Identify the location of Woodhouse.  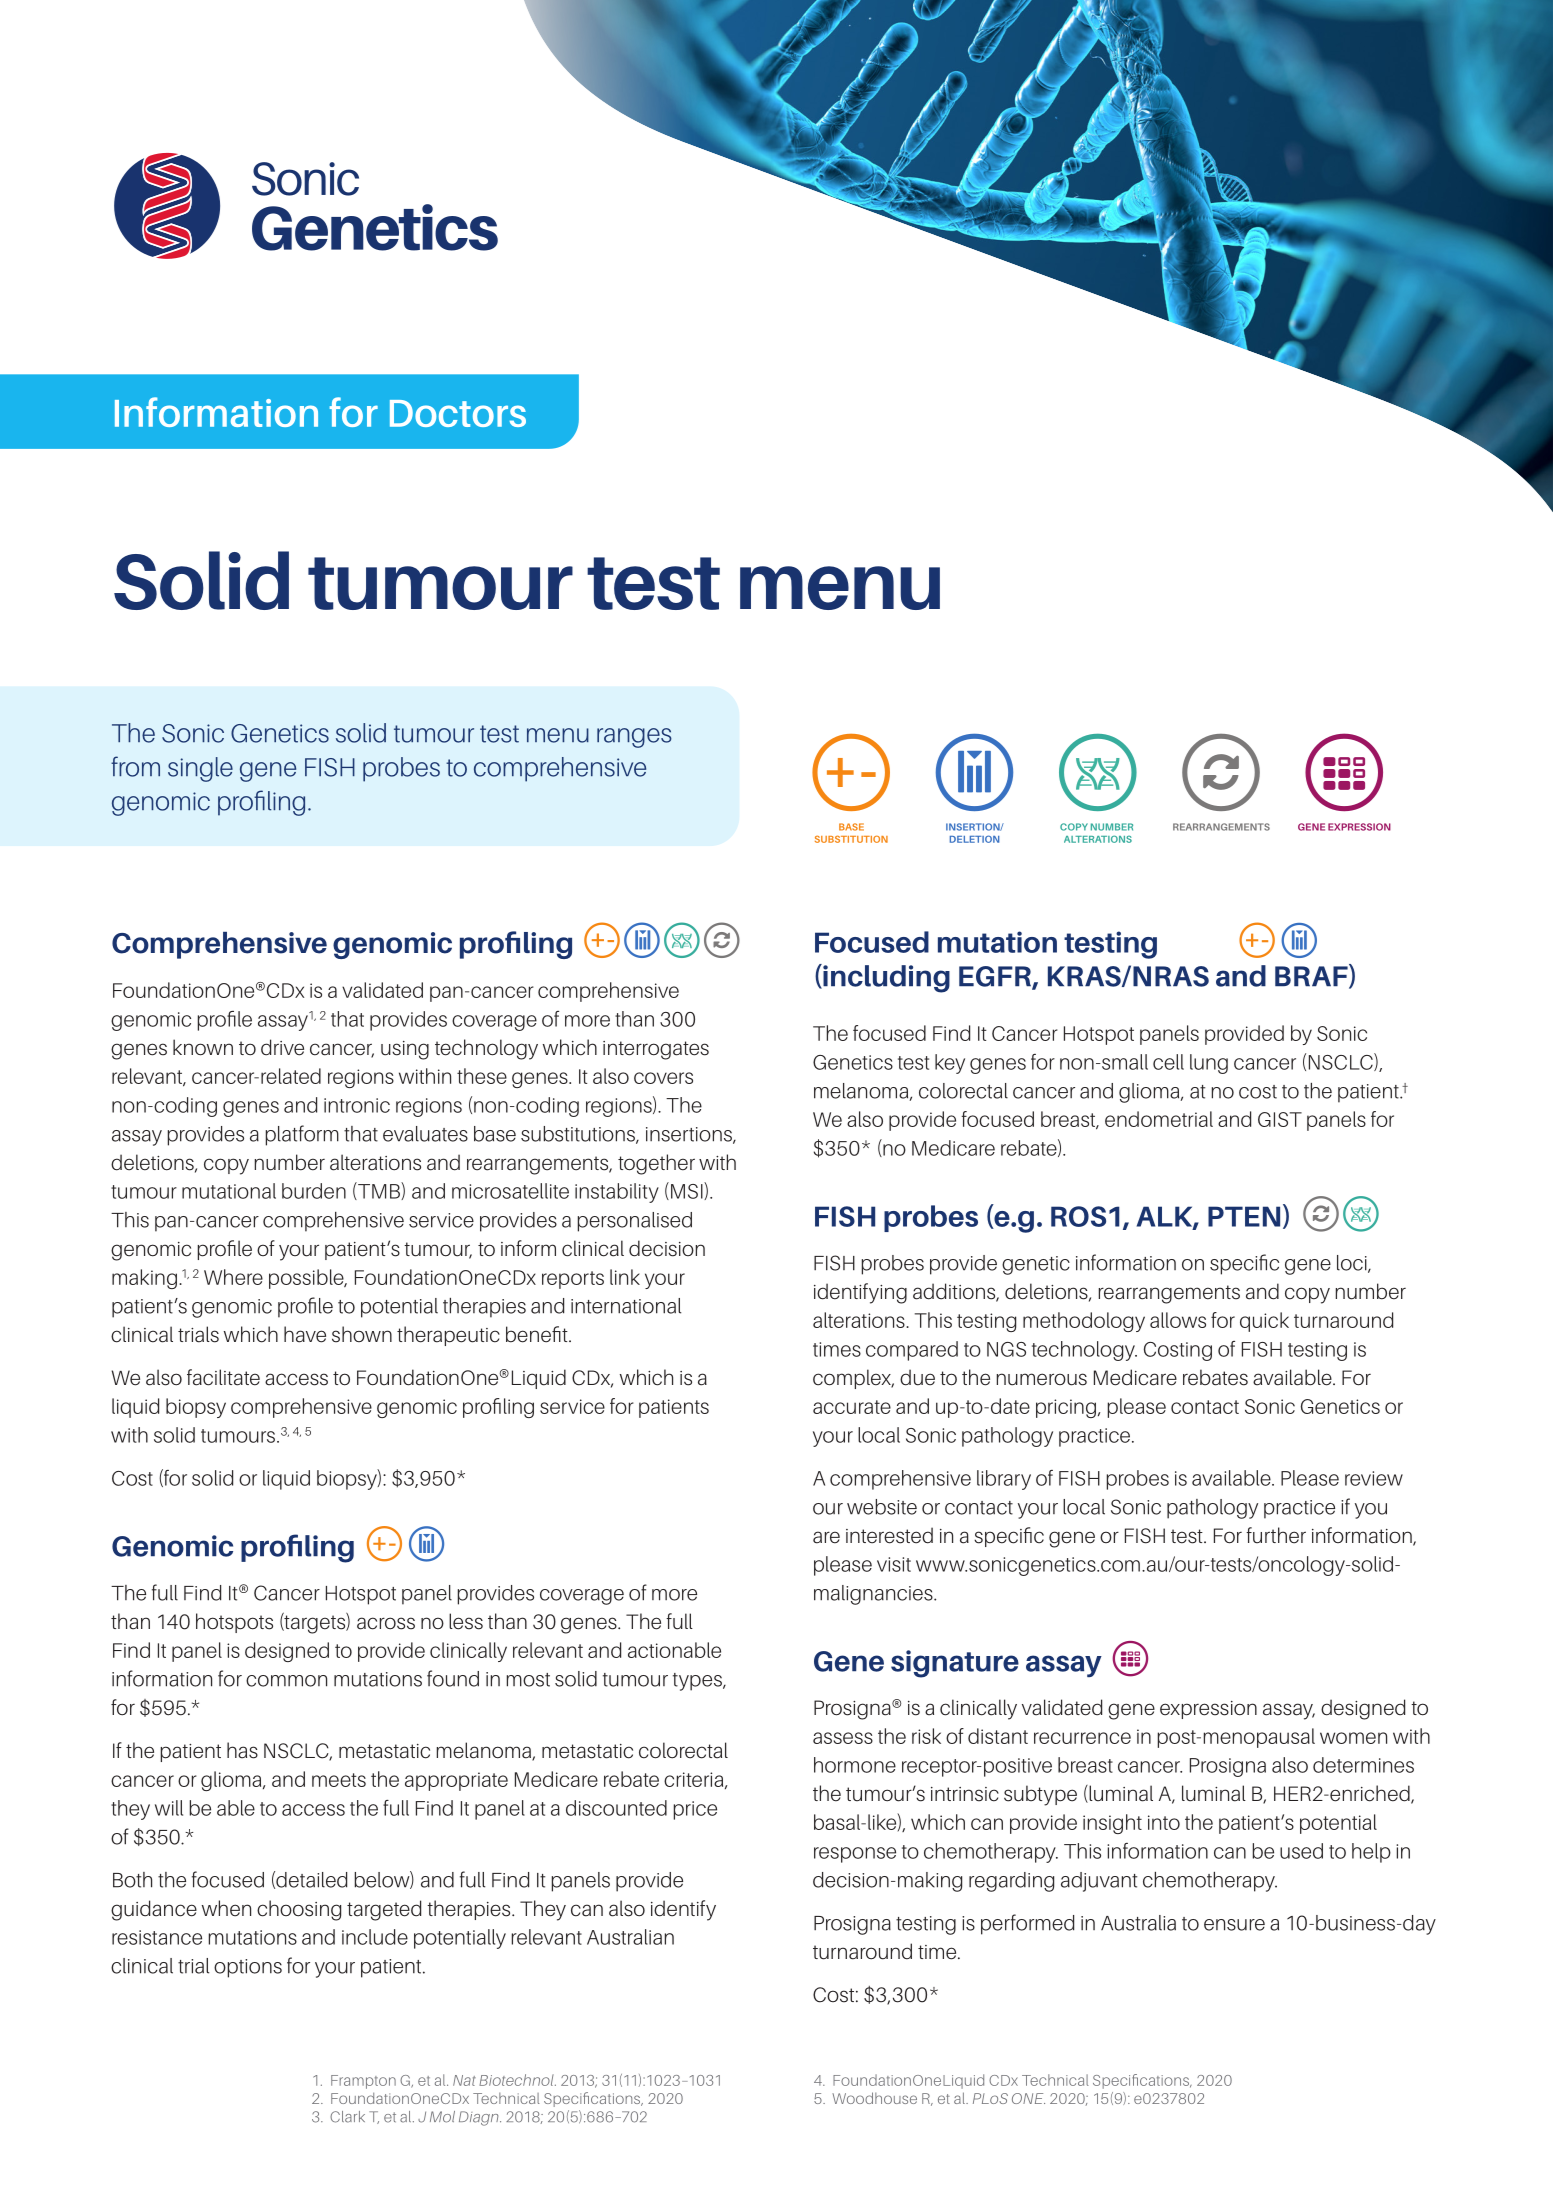
(874, 2098).
